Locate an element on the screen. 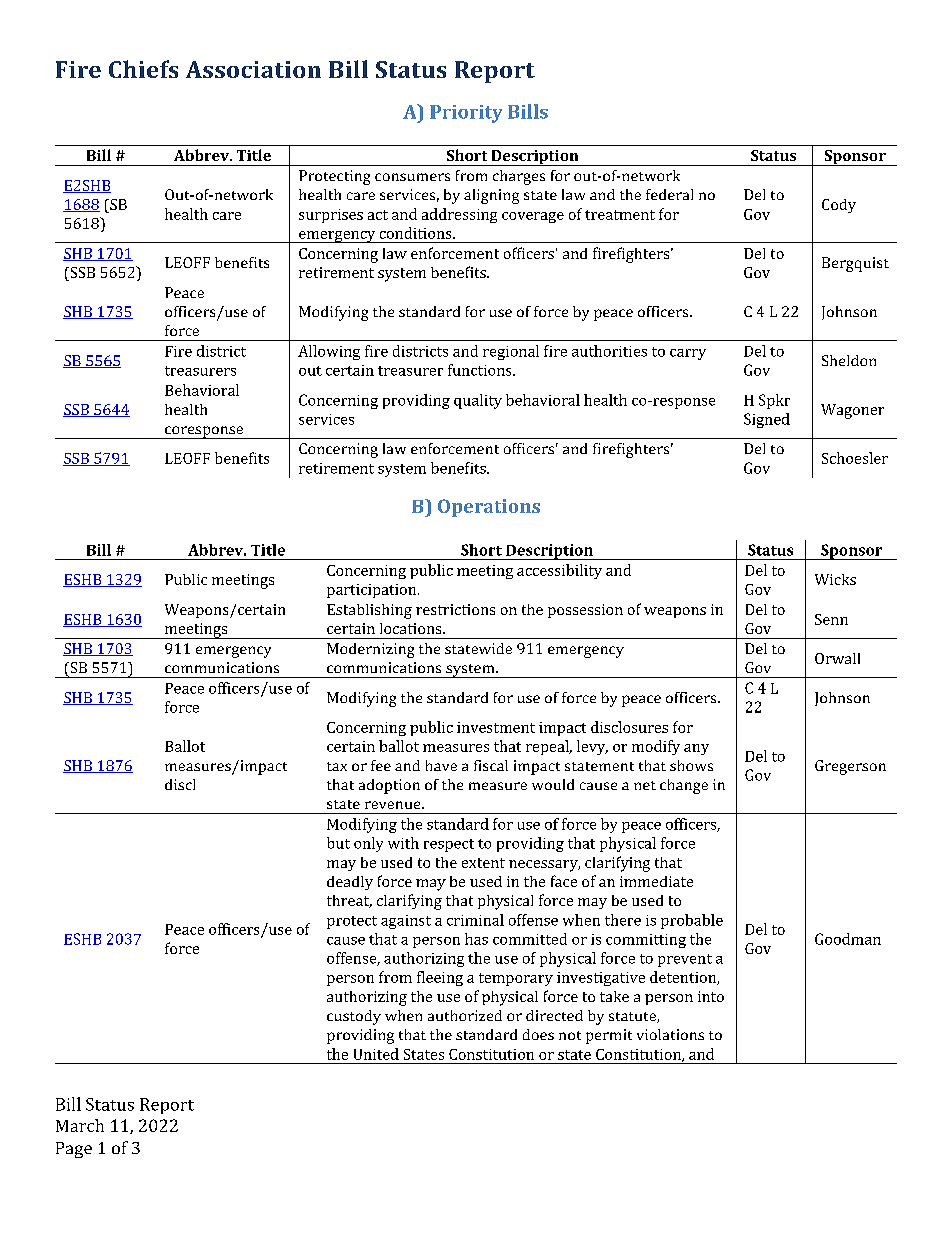 The width and height of the screenshot is (952, 1233). federal is located at coordinates (669, 194).
